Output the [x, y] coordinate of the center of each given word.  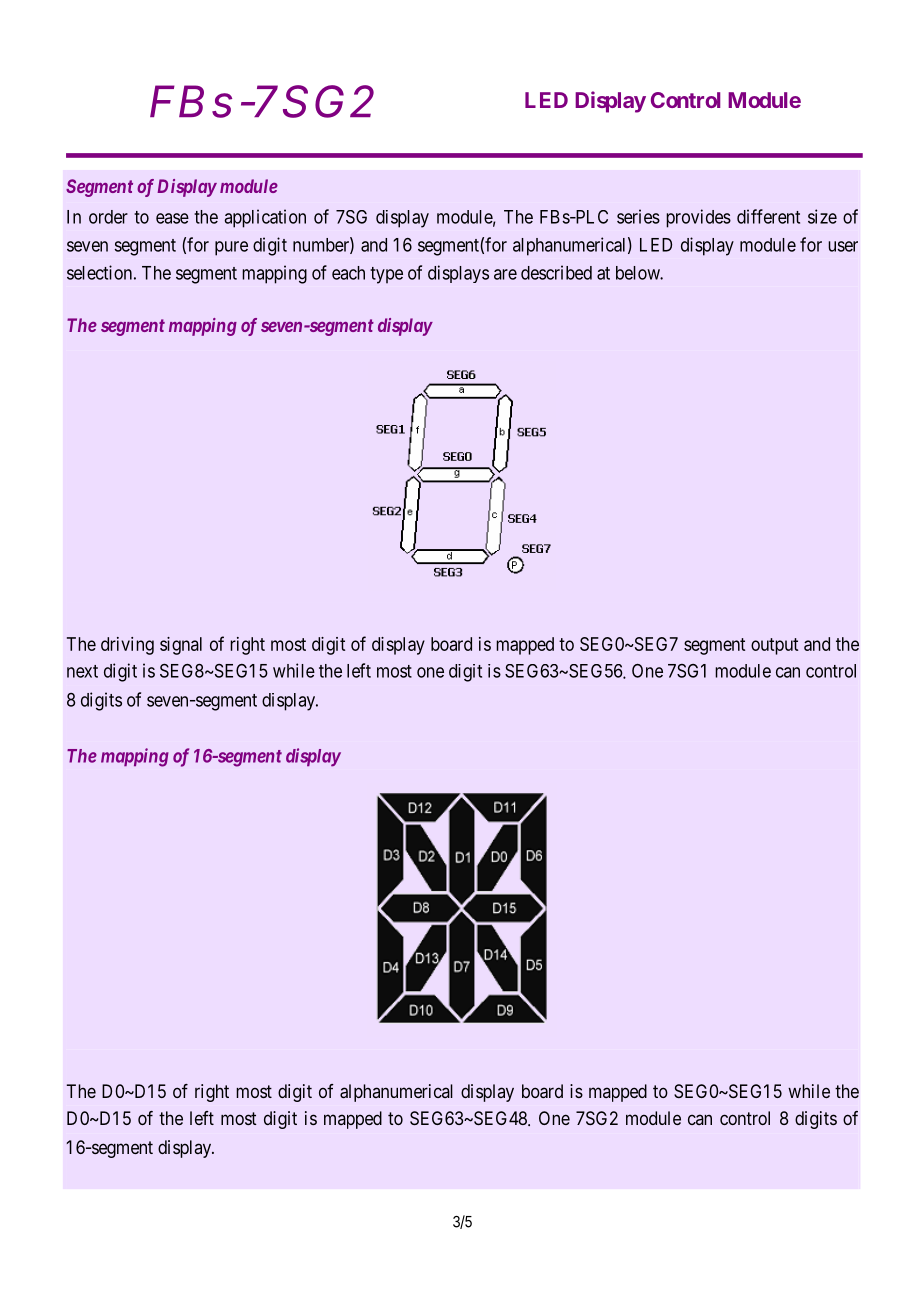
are [505, 274]
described [556, 272]
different [768, 216]
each [348, 273]
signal [181, 646]
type [386, 275]
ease [172, 218]
